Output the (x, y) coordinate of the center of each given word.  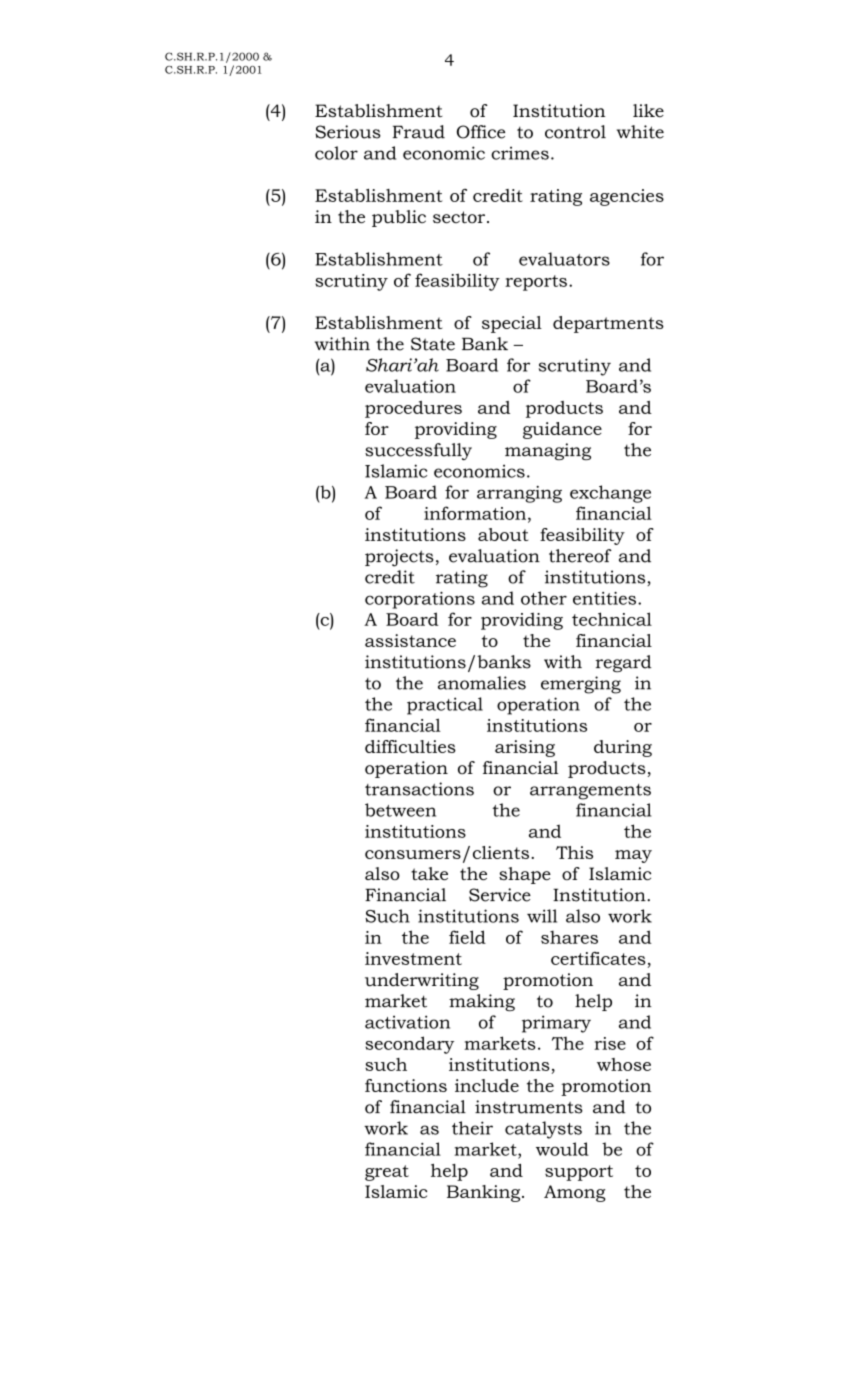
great (387, 1173)
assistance (410, 640)
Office (481, 132)
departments (608, 324)
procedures (413, 409)
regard (624, 663)
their (472, 1128)
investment (413, 958)
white (640, 132)
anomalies (482, 683)
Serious (348, 132)
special (512, 324)
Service (500, 895)
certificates (598, 958)
